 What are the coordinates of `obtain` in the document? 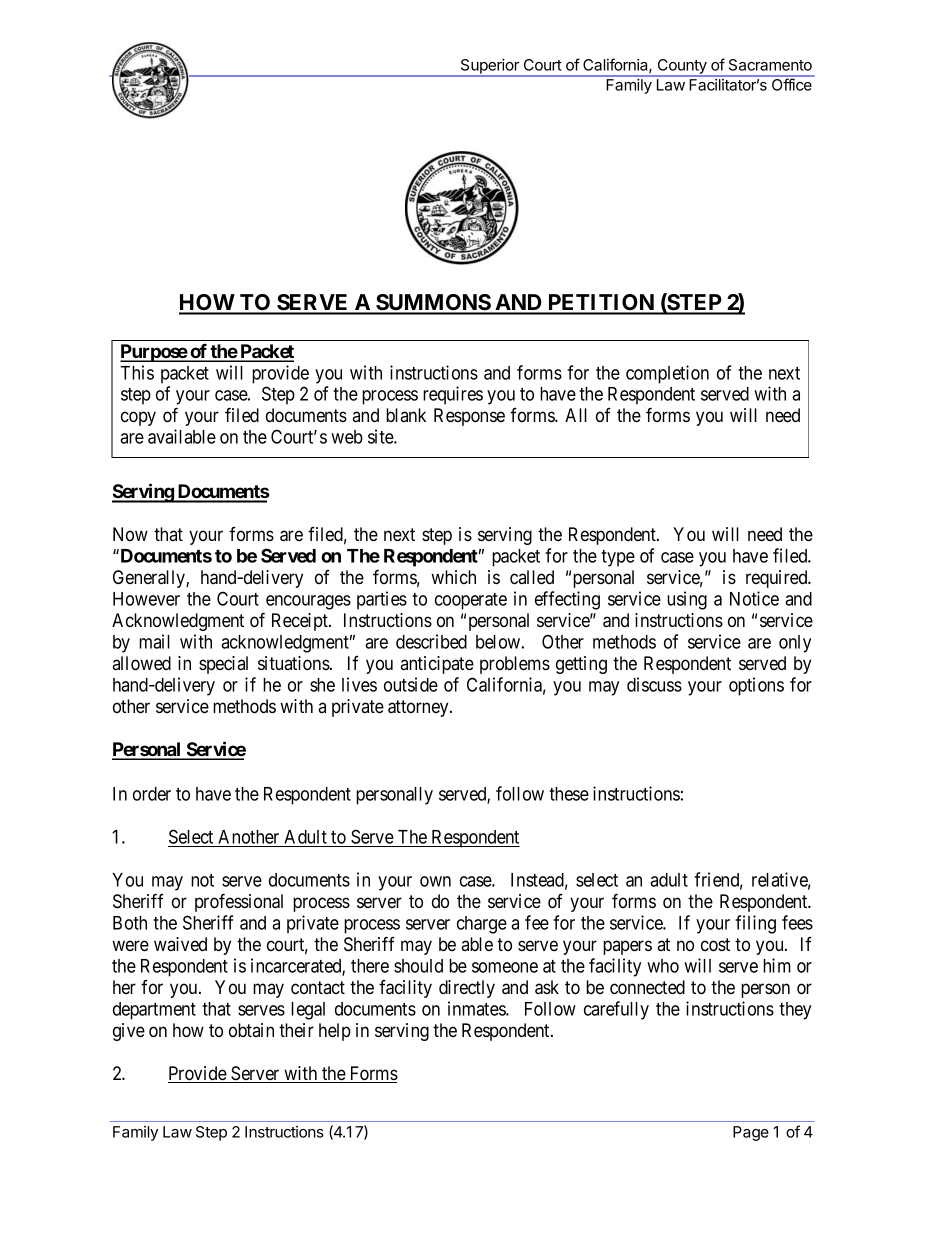 It's located at (251, 1030).
